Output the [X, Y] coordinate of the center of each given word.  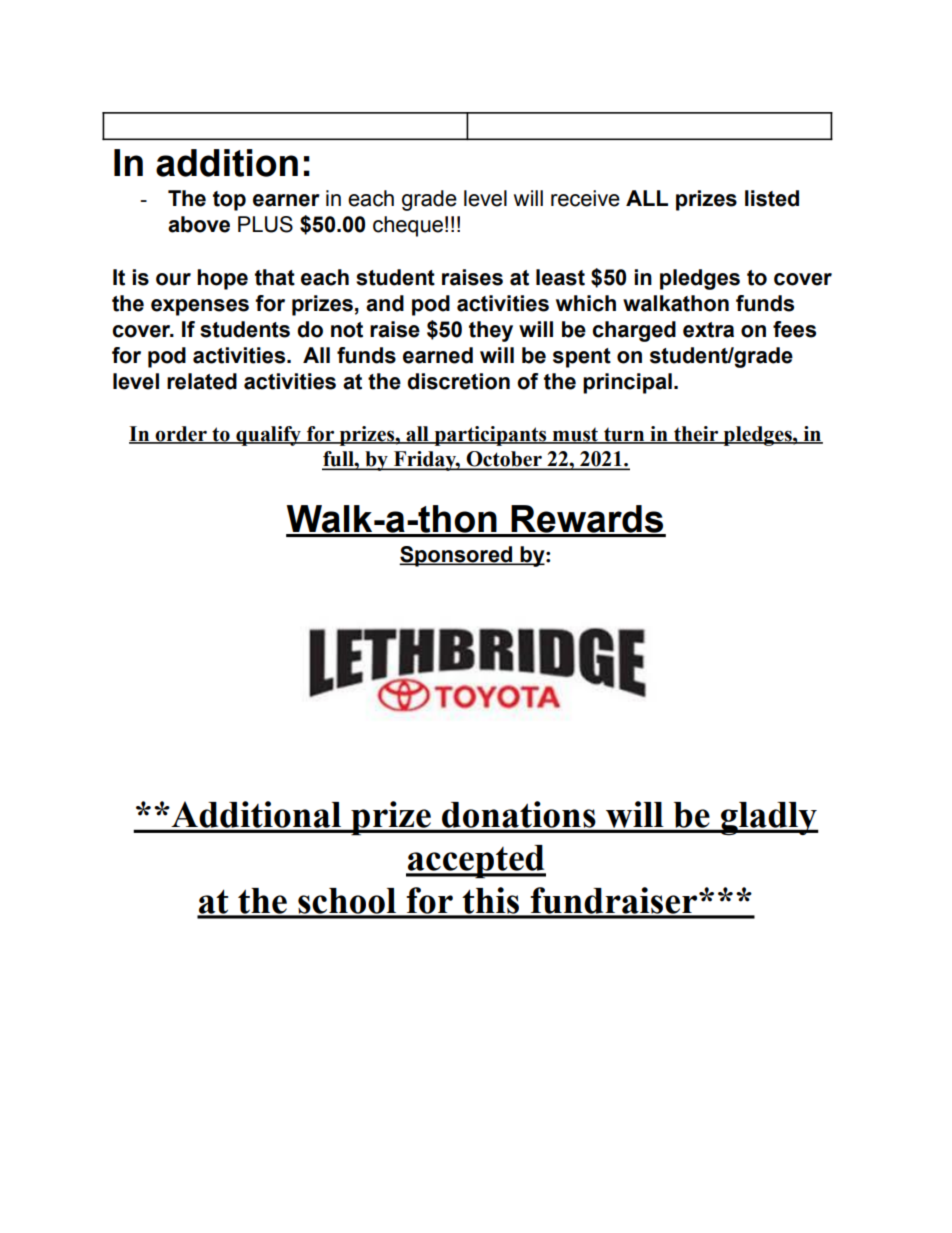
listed [772, 198]
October [504, 460]
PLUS [265, 224]
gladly [769, 819]
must [575, 435]
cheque [408, 226]
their [696, 435]
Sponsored [457, 556]
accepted [476, 862]
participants [490, 436]
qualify [268, 436]
